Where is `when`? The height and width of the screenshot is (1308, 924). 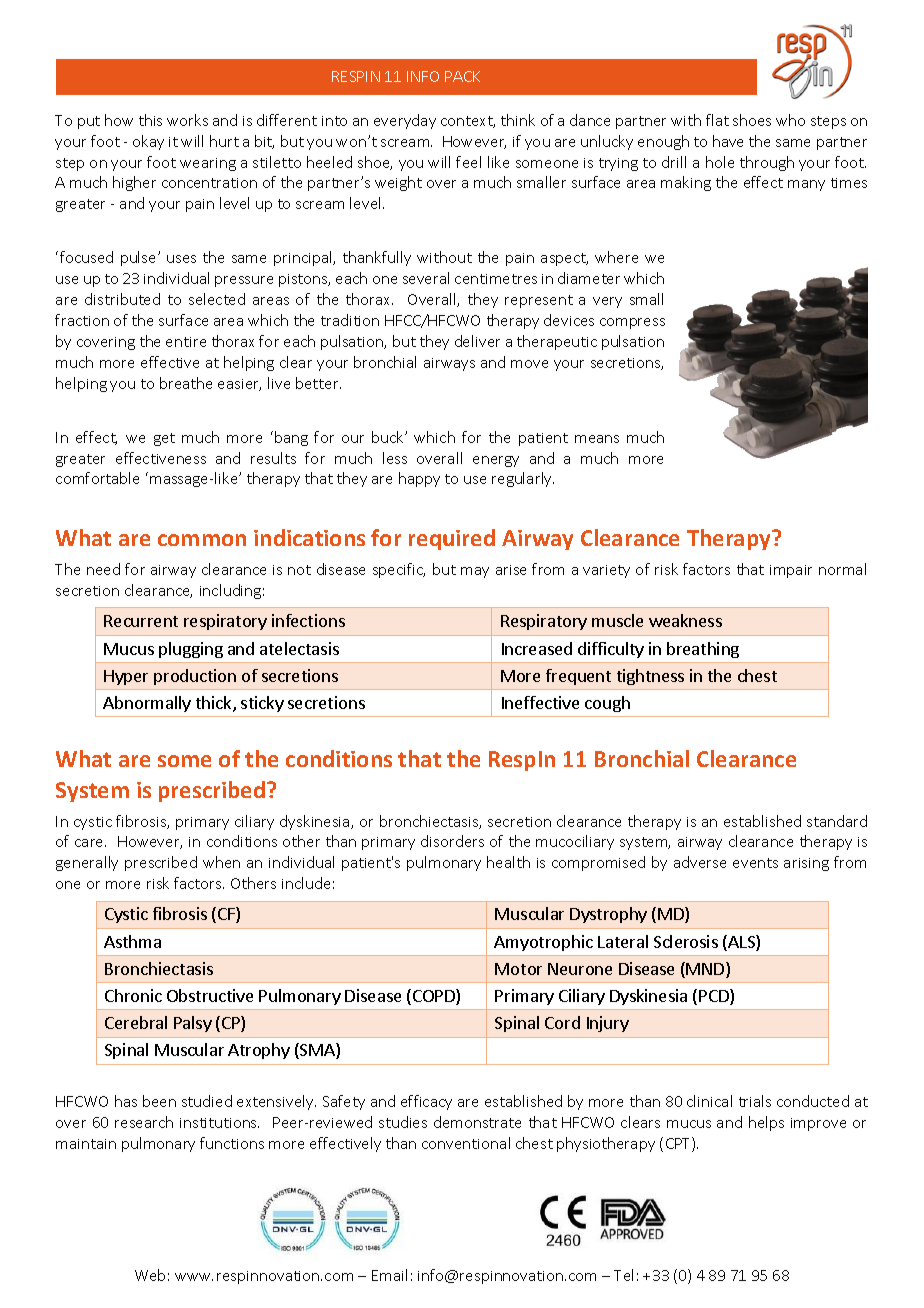 when is located at coordinates (221, 862).
